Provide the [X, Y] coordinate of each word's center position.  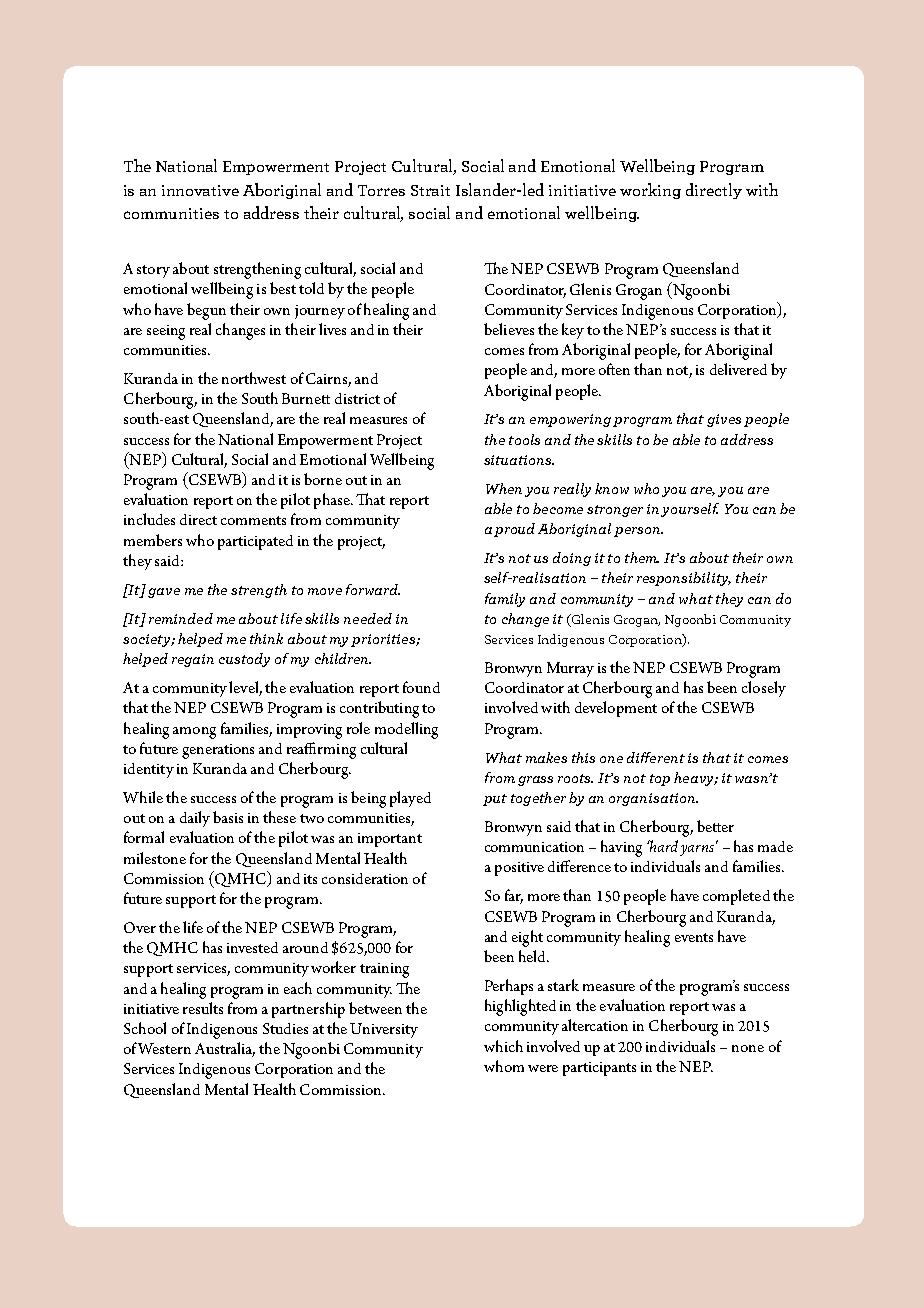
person [638, 532]
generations [218, 751]
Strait [430, 190]
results [203, 1008]
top [660, 780]
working [650, 191]
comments [253, 520]
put [495, 800]
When [504, 488]
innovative [200, 190]
